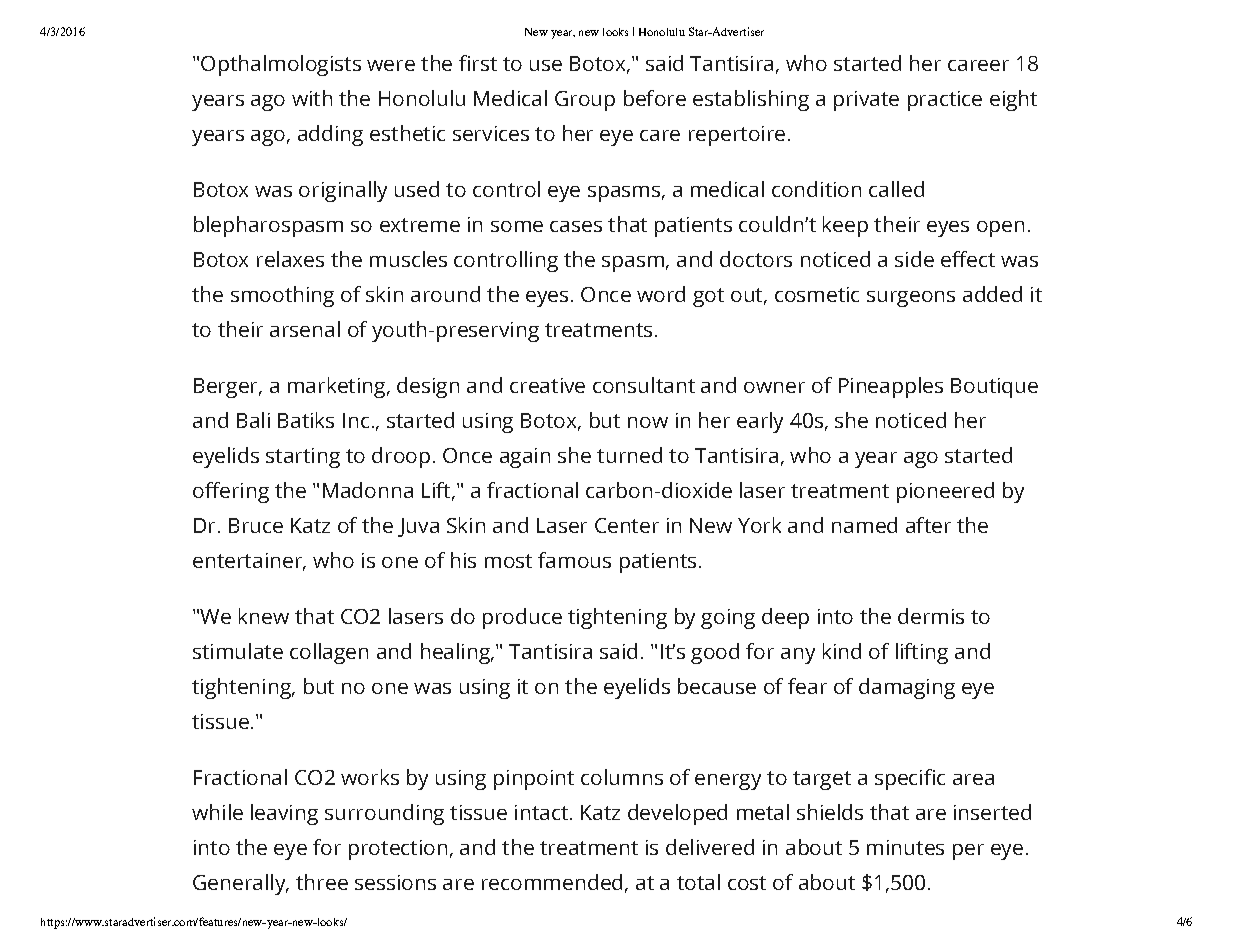 The height and width of the screenshot is (952, 1233). What do you see at coordinates (322, 882) in the screenshot?
I see `three` at bounding box center [322, 882].
